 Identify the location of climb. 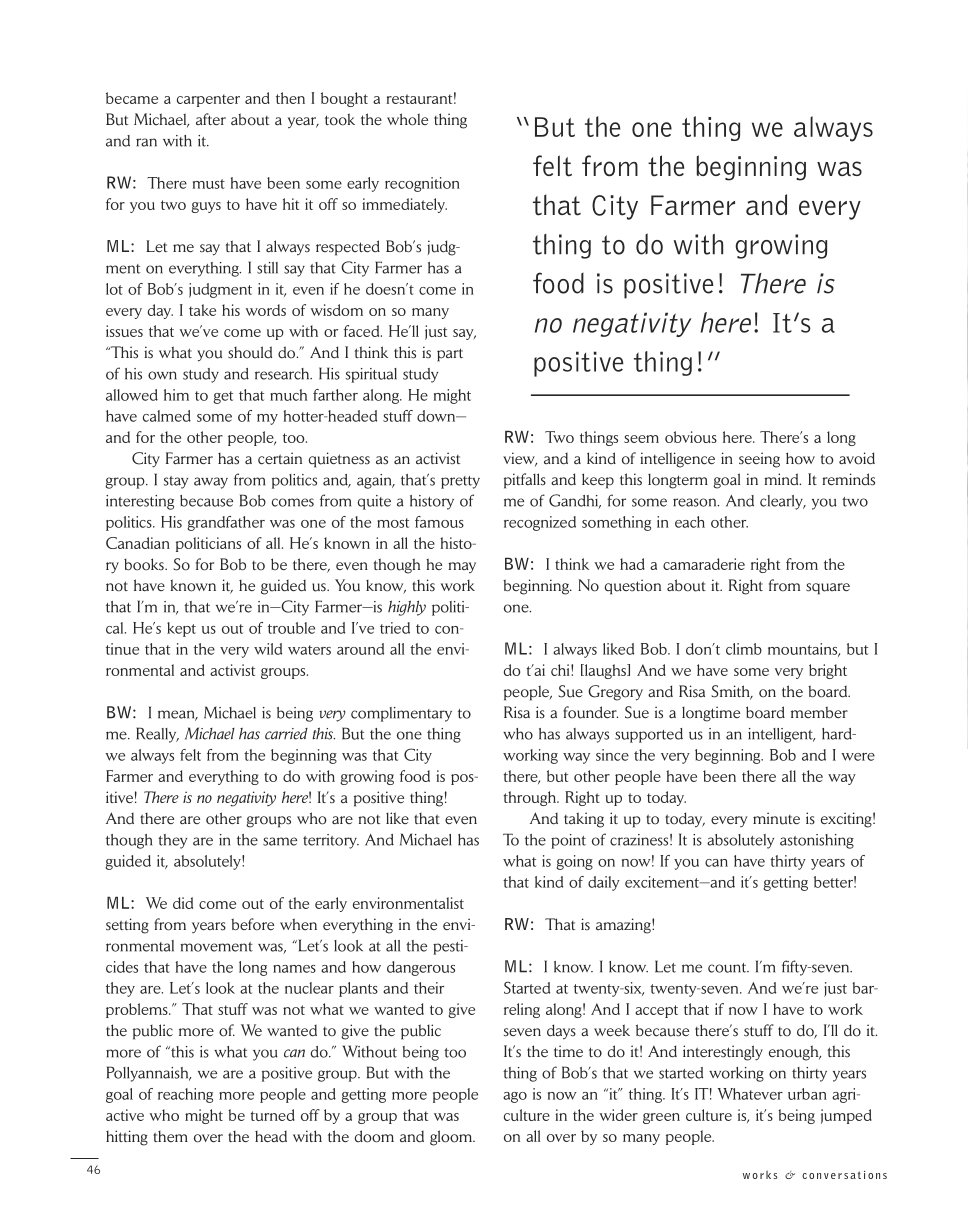
(744, 649).
